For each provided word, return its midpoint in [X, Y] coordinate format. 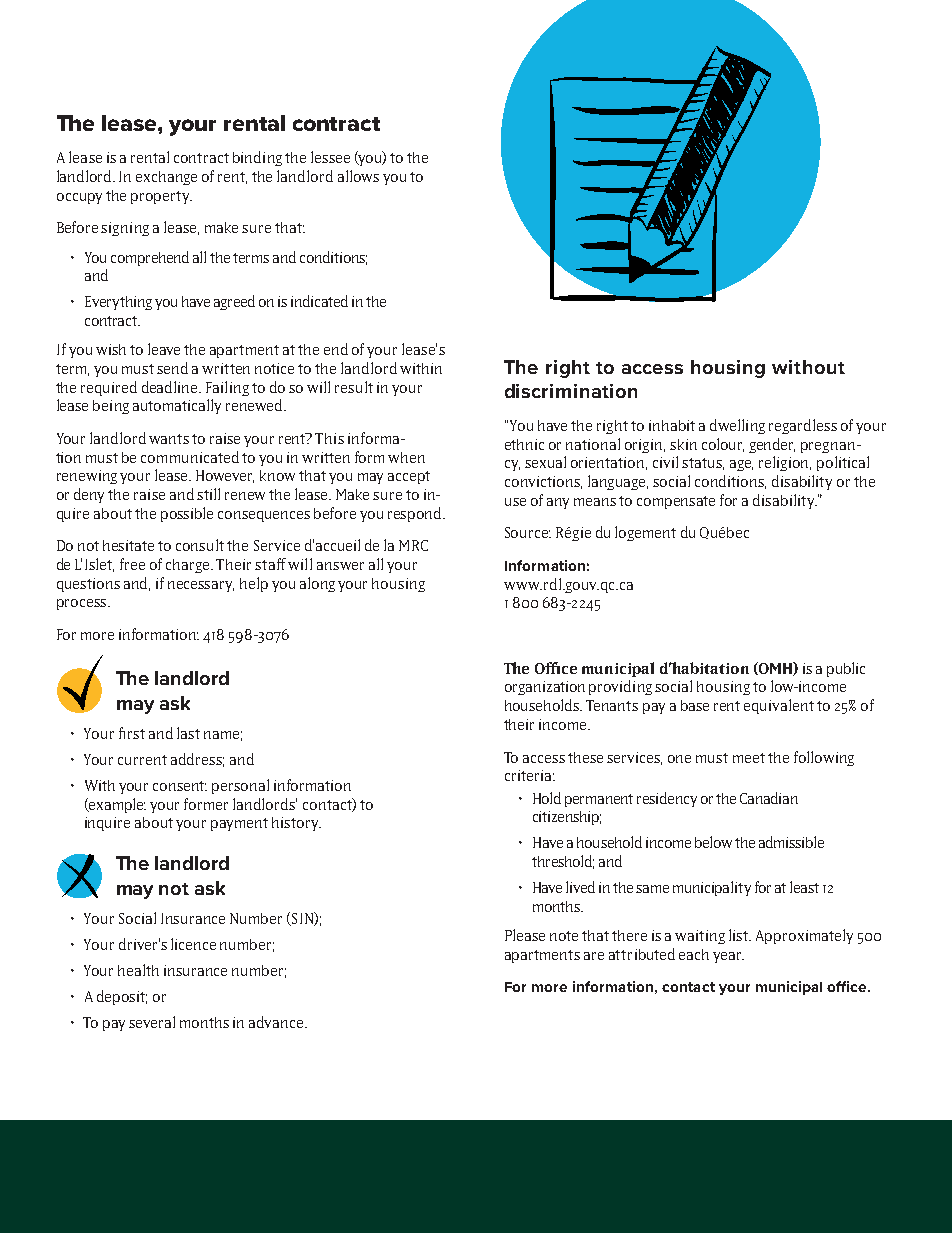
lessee [330, 157]
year [728, 957]
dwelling [737, 426]
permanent [599, 800]
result [354, 387]
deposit [122, 997]
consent [180, 786]
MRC [413, 545]
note [564, 936]
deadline [171, 387]
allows [358, 176]
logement [645, 533]
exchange [166, 178]
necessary [201, 586]
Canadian [769, 798]
